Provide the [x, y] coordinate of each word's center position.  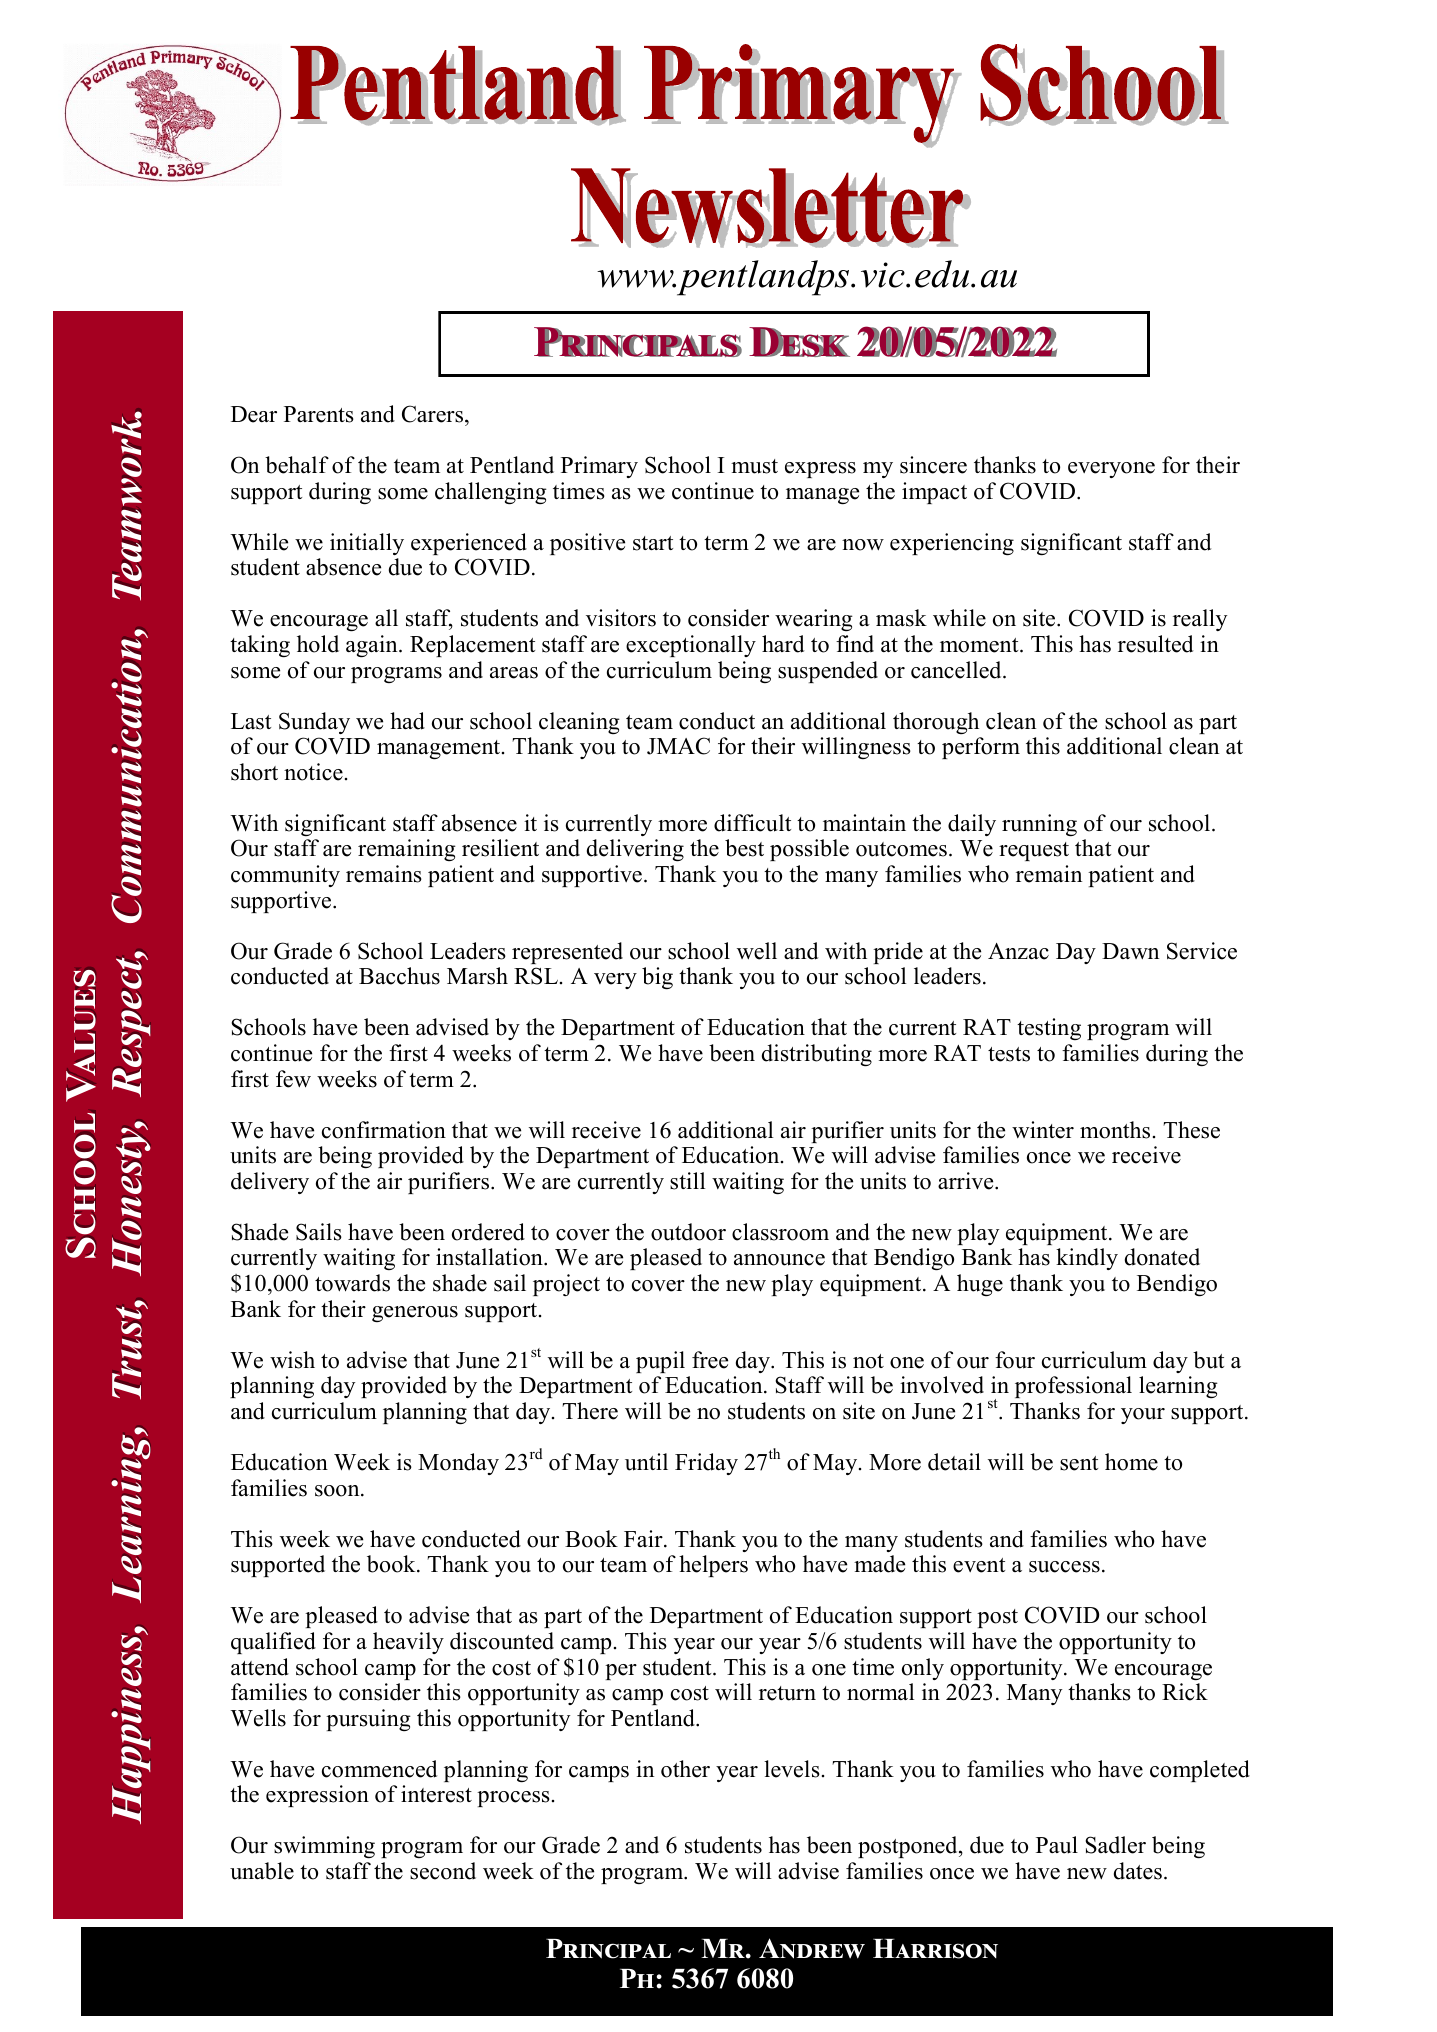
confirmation [384, 1130]
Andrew [812, 1948]
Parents [319, 414]
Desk [798, 342]
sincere [933, 465]
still [687, 1181]
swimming [324, 1847]
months [1115, 1130]
